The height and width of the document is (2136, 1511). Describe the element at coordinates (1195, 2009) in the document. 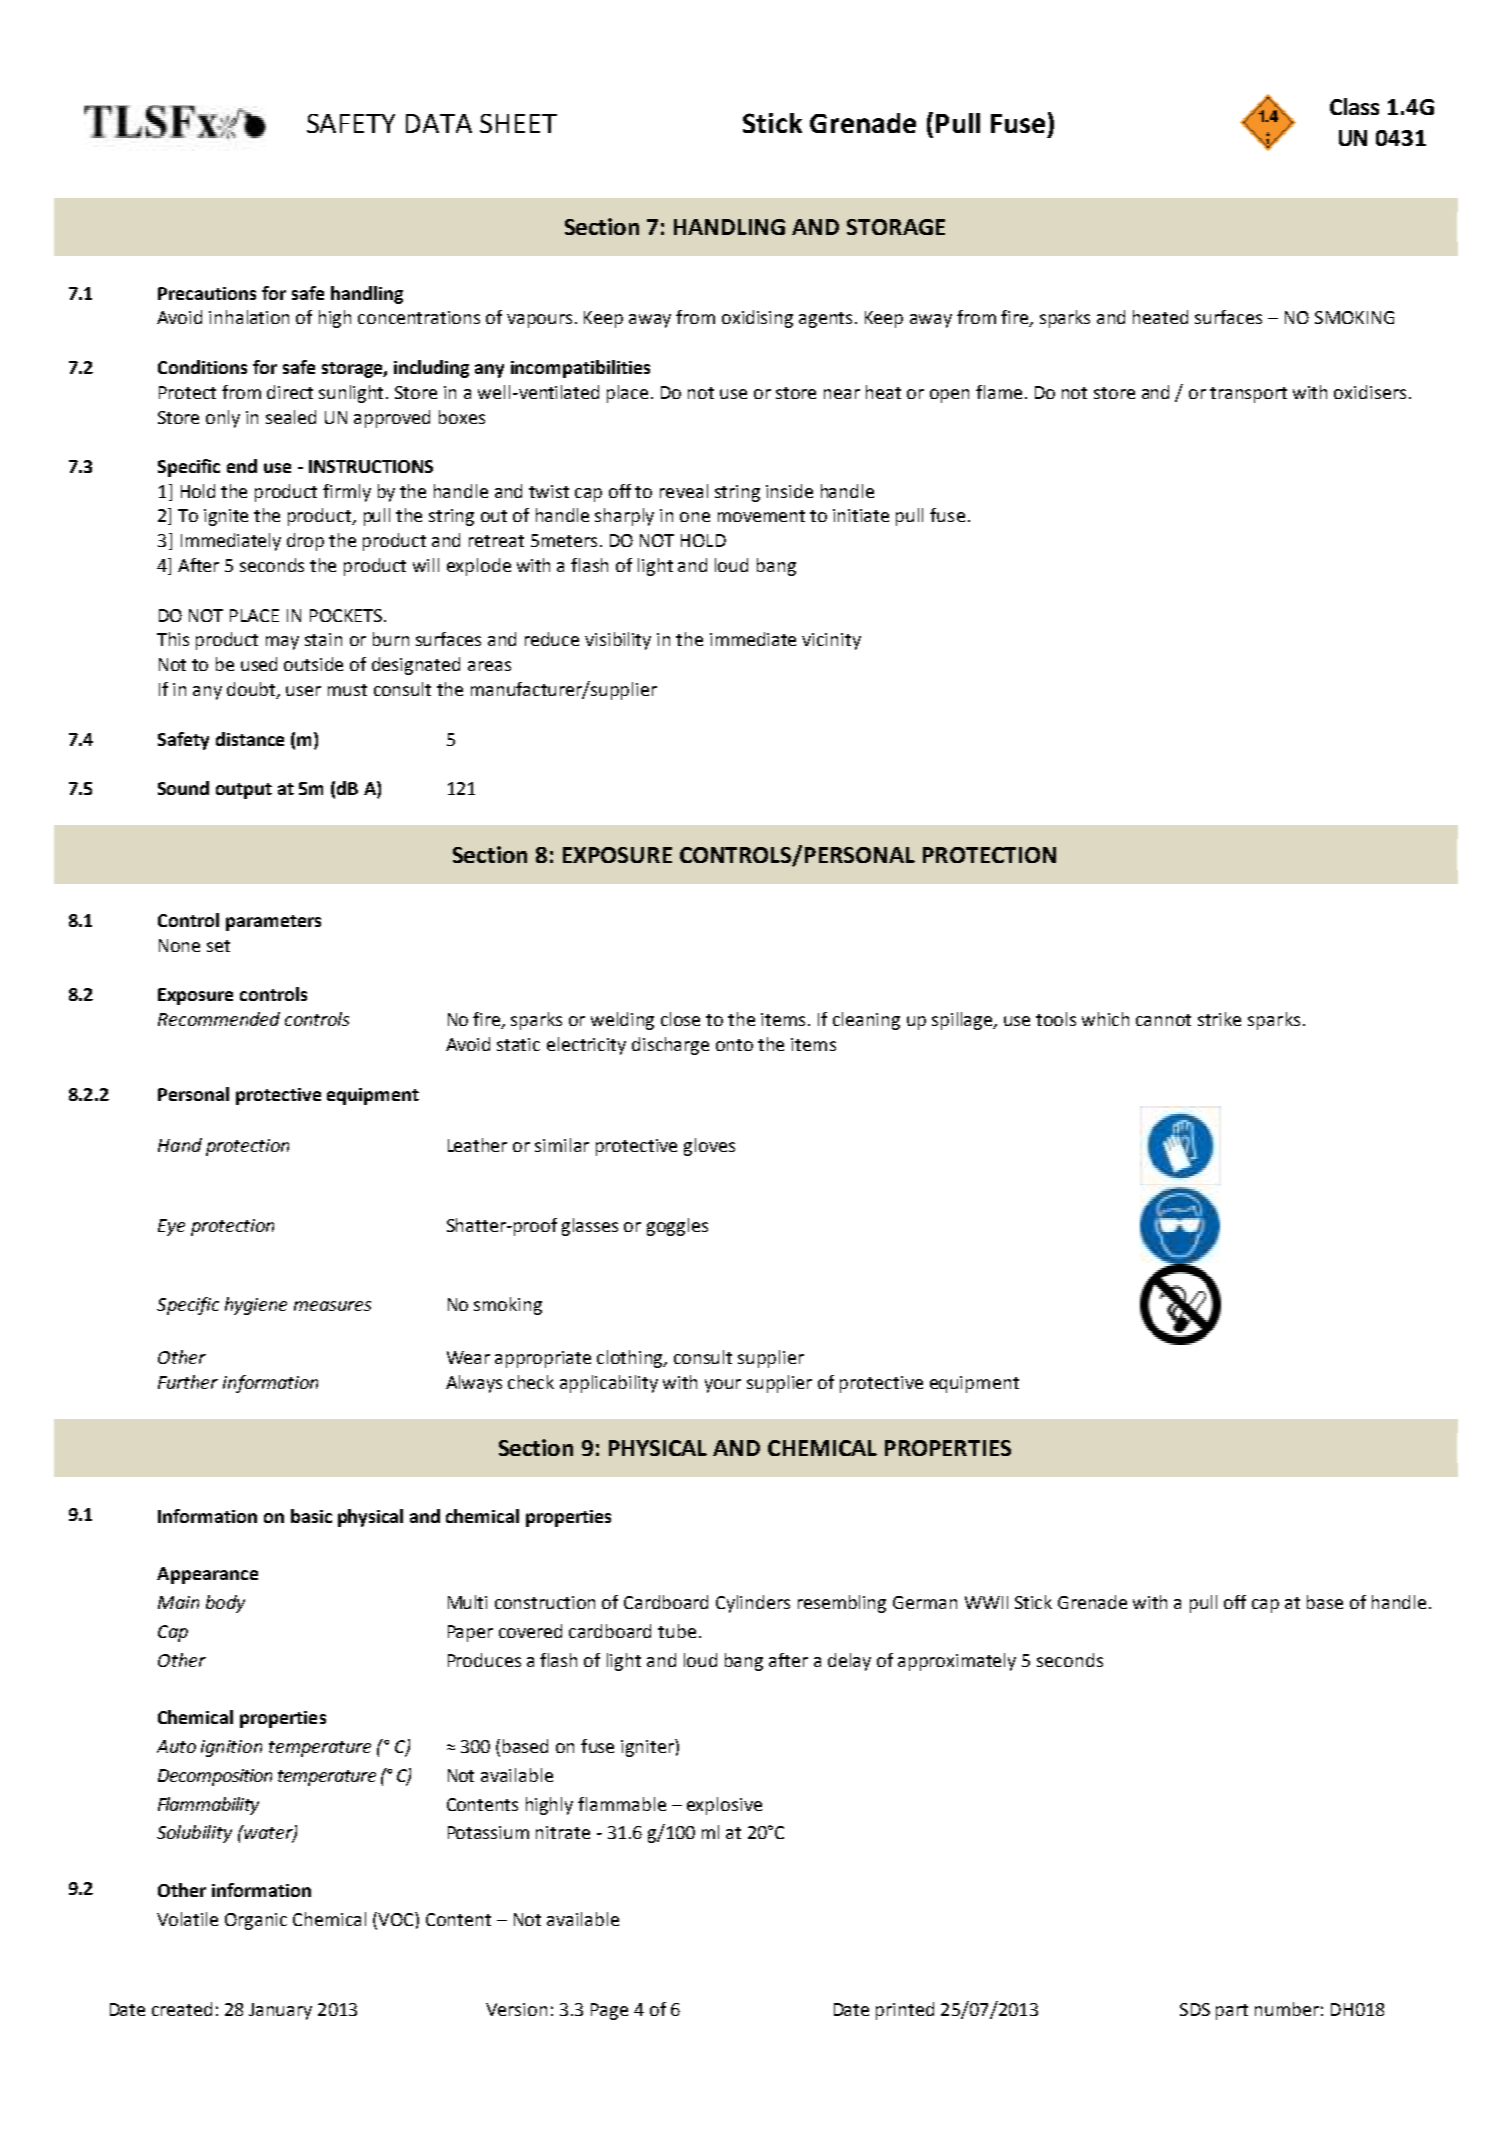

I see `SDS` at that location.
